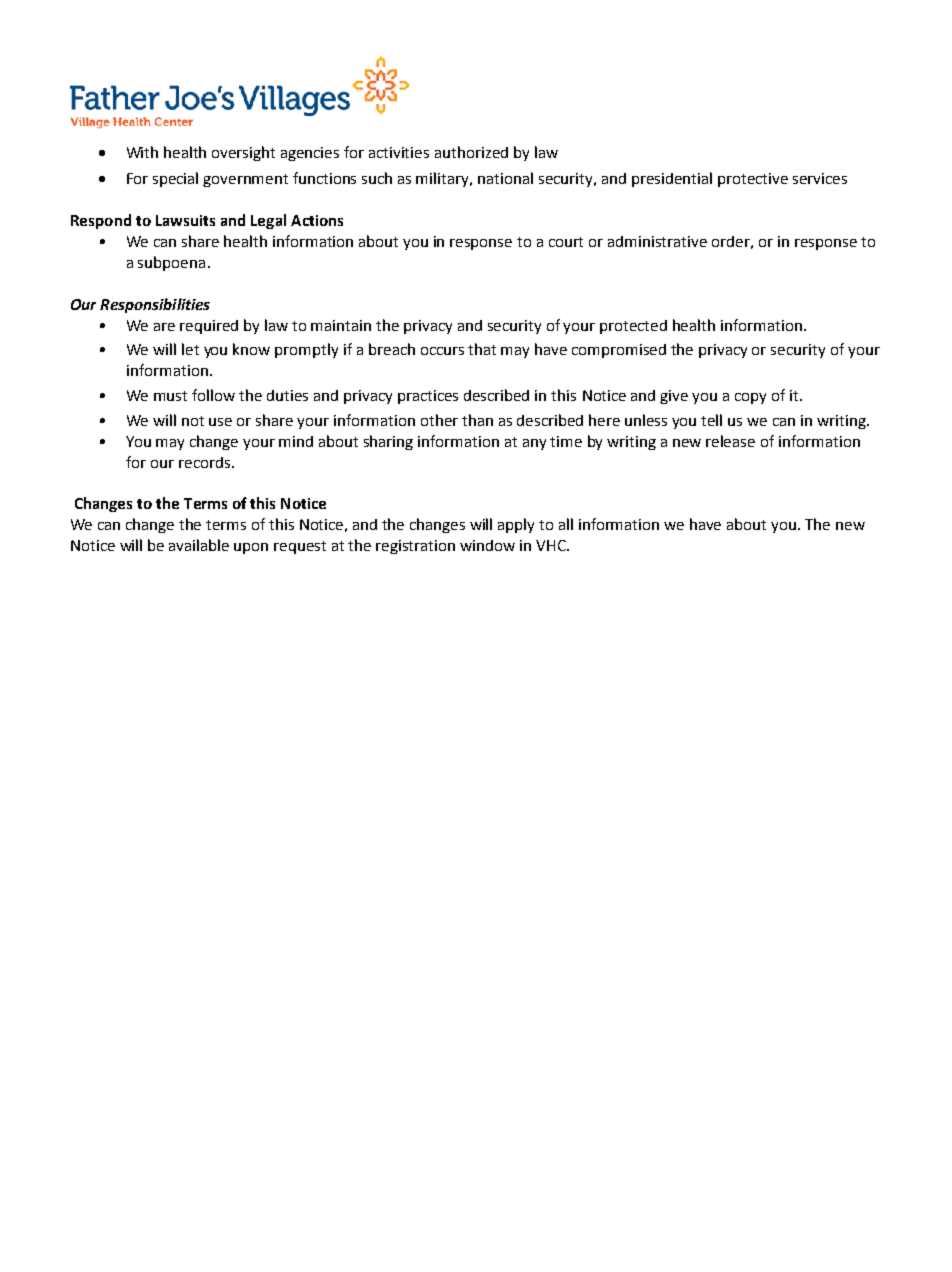 This page has height=1272, width=952. Describe the element at coordinates (175, 179) in the page. I see `special` at that location.
